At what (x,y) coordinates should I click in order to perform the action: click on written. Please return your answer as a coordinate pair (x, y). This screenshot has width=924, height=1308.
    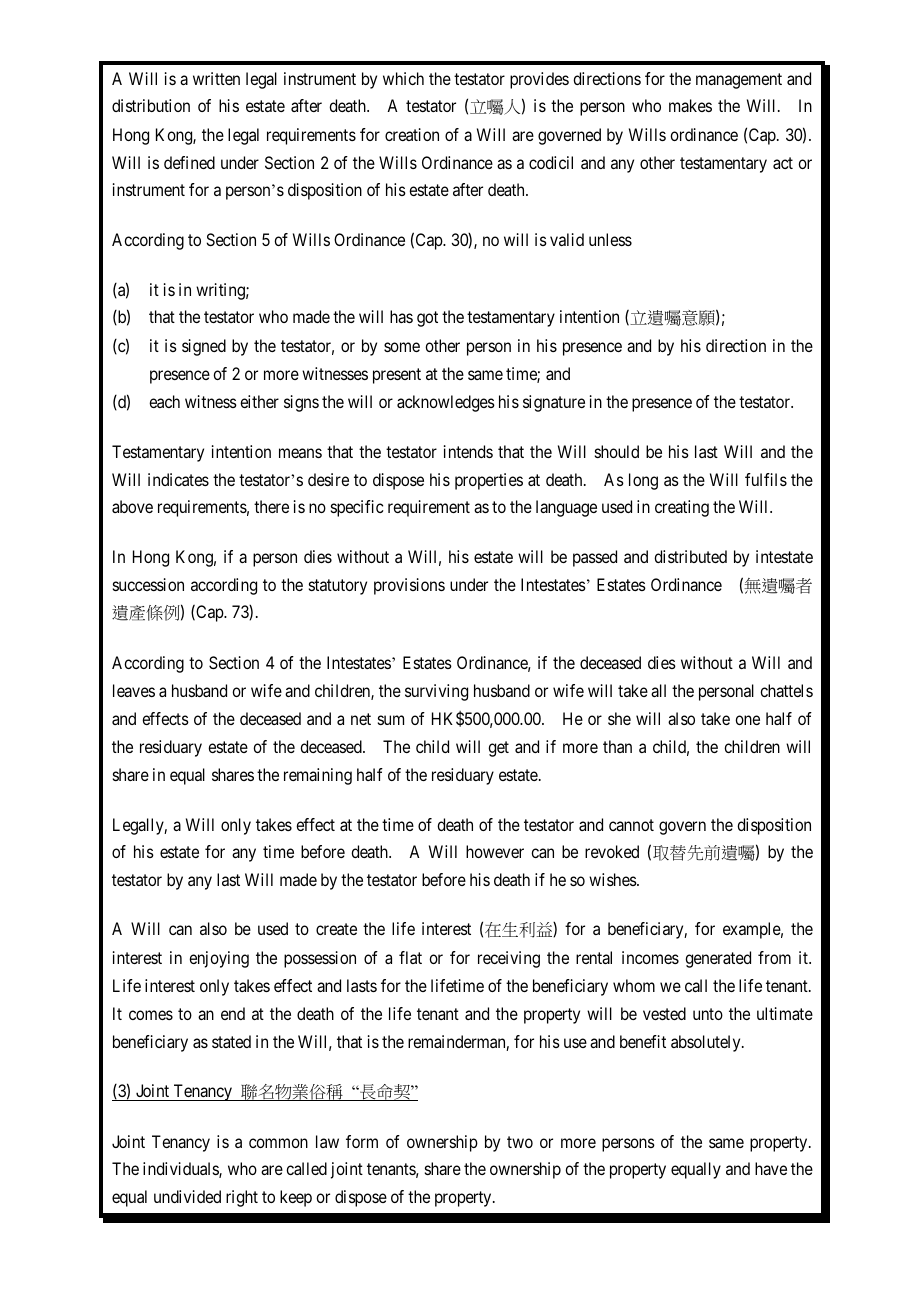
    Looking at the image, I should click on (216, 78).
